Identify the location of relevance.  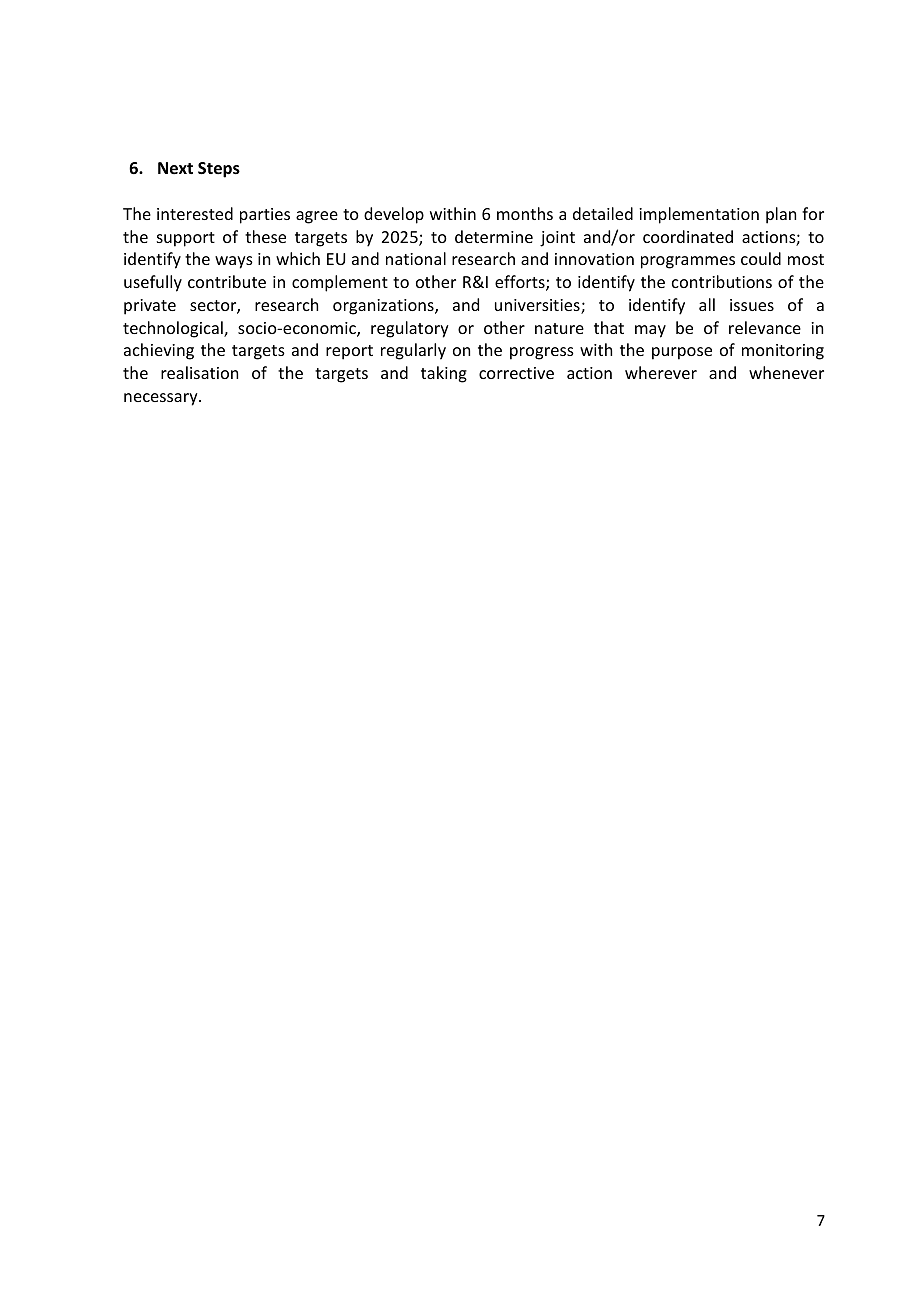
(765, 327).
